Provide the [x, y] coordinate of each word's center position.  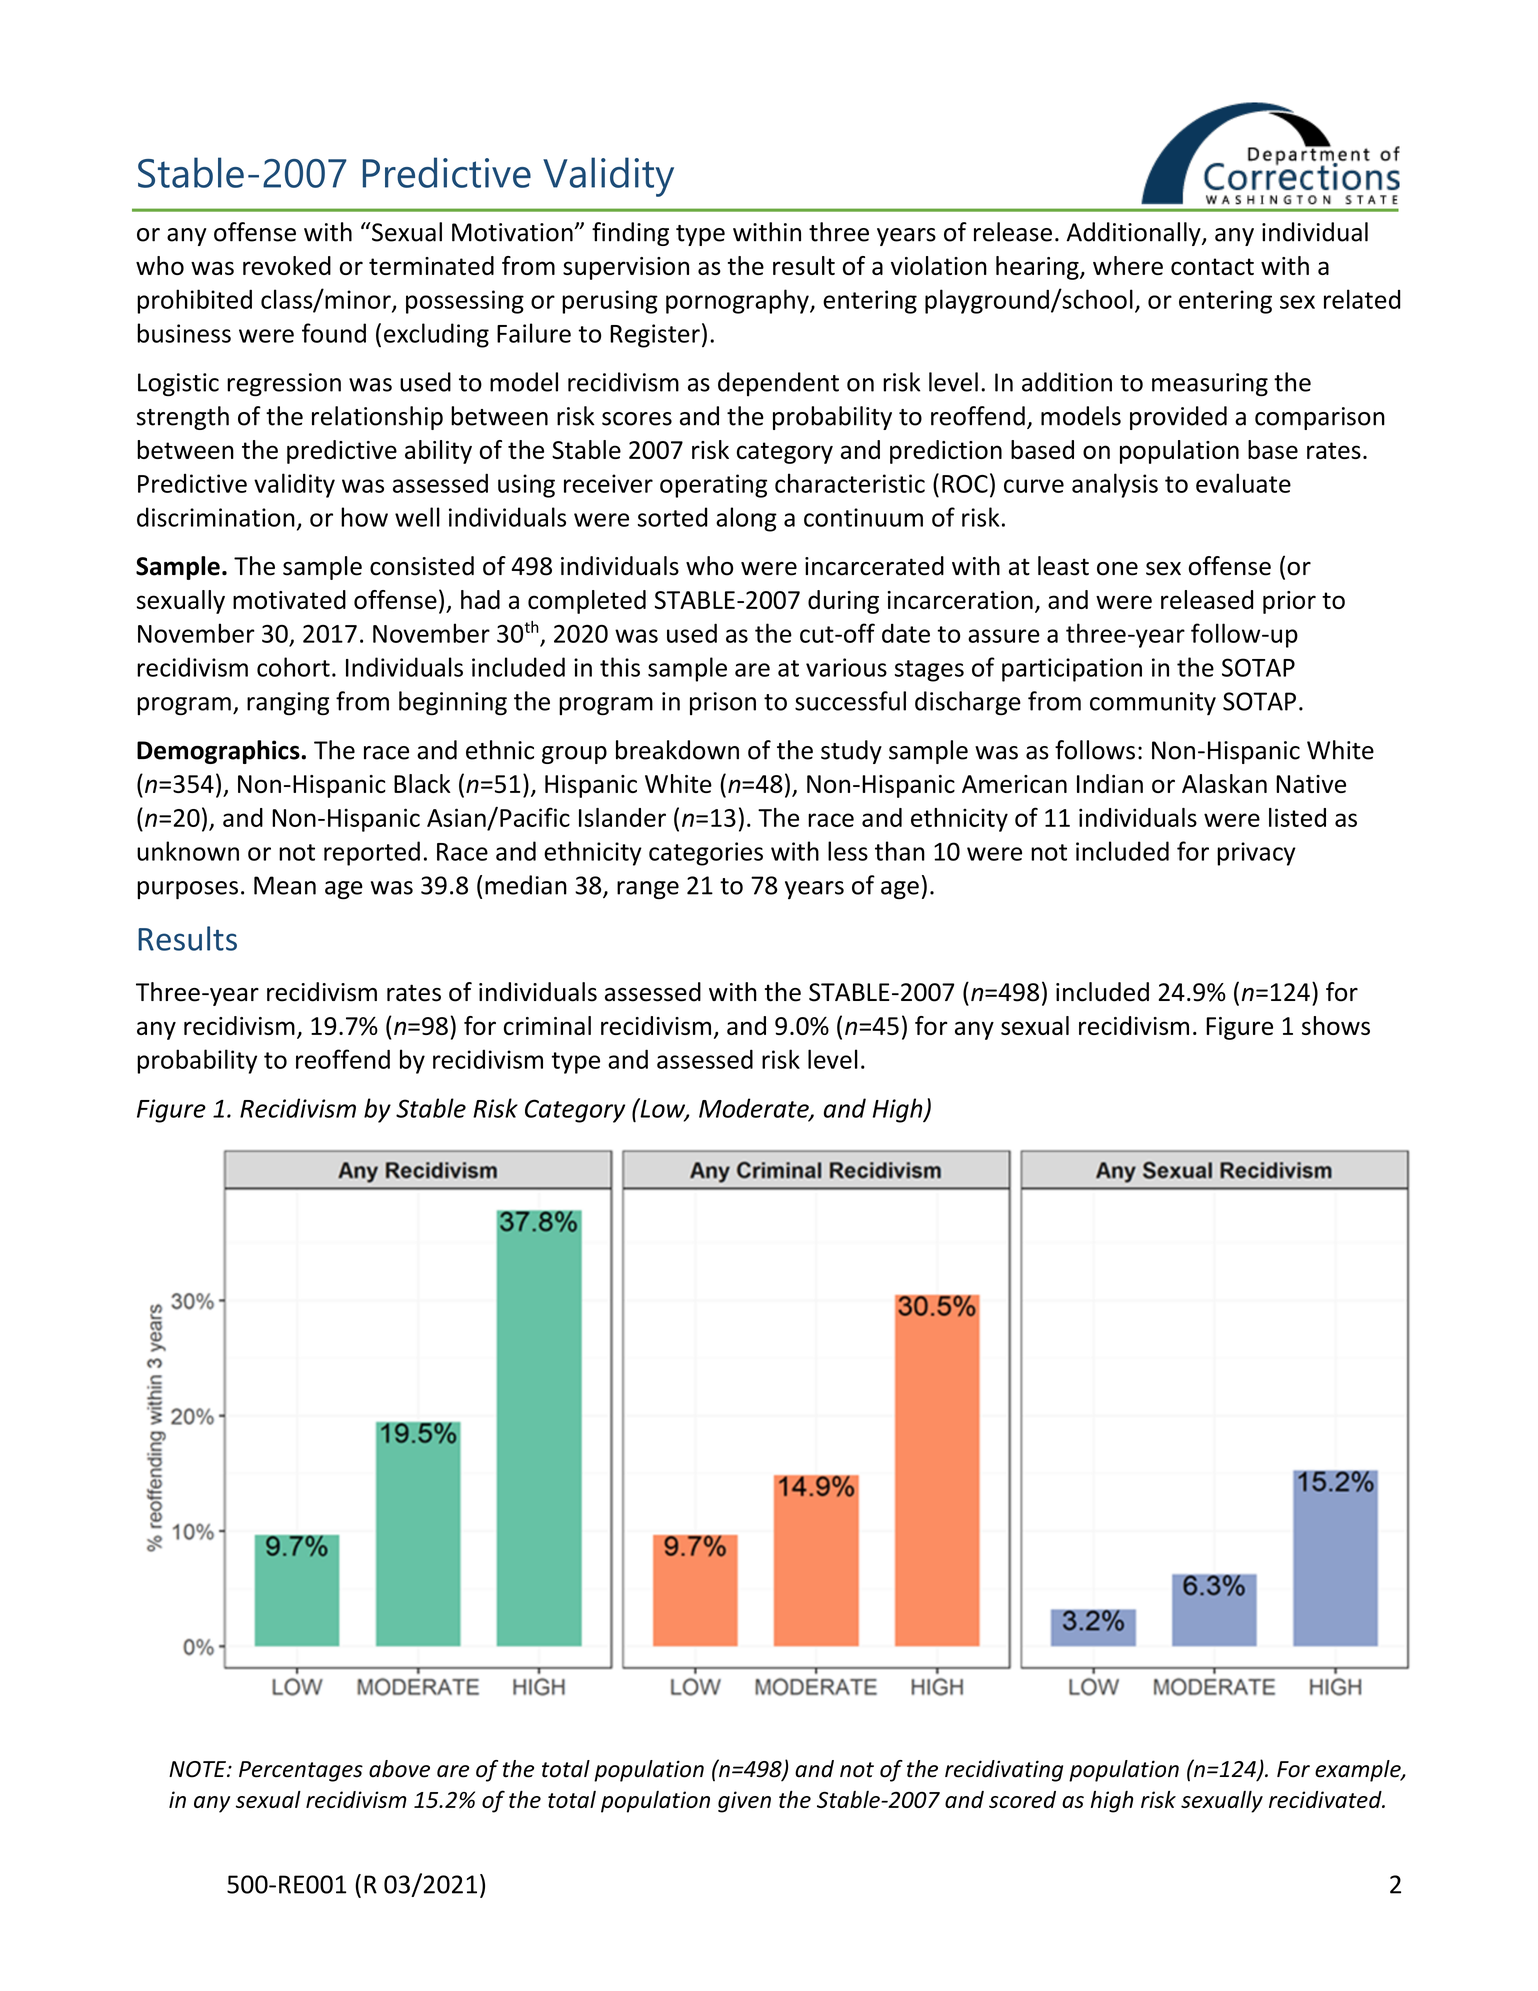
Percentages [301, 1771]
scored [1022, 1799]
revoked [287, 265]
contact [1212, 266]
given [744, 1802]
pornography [738, 301]
